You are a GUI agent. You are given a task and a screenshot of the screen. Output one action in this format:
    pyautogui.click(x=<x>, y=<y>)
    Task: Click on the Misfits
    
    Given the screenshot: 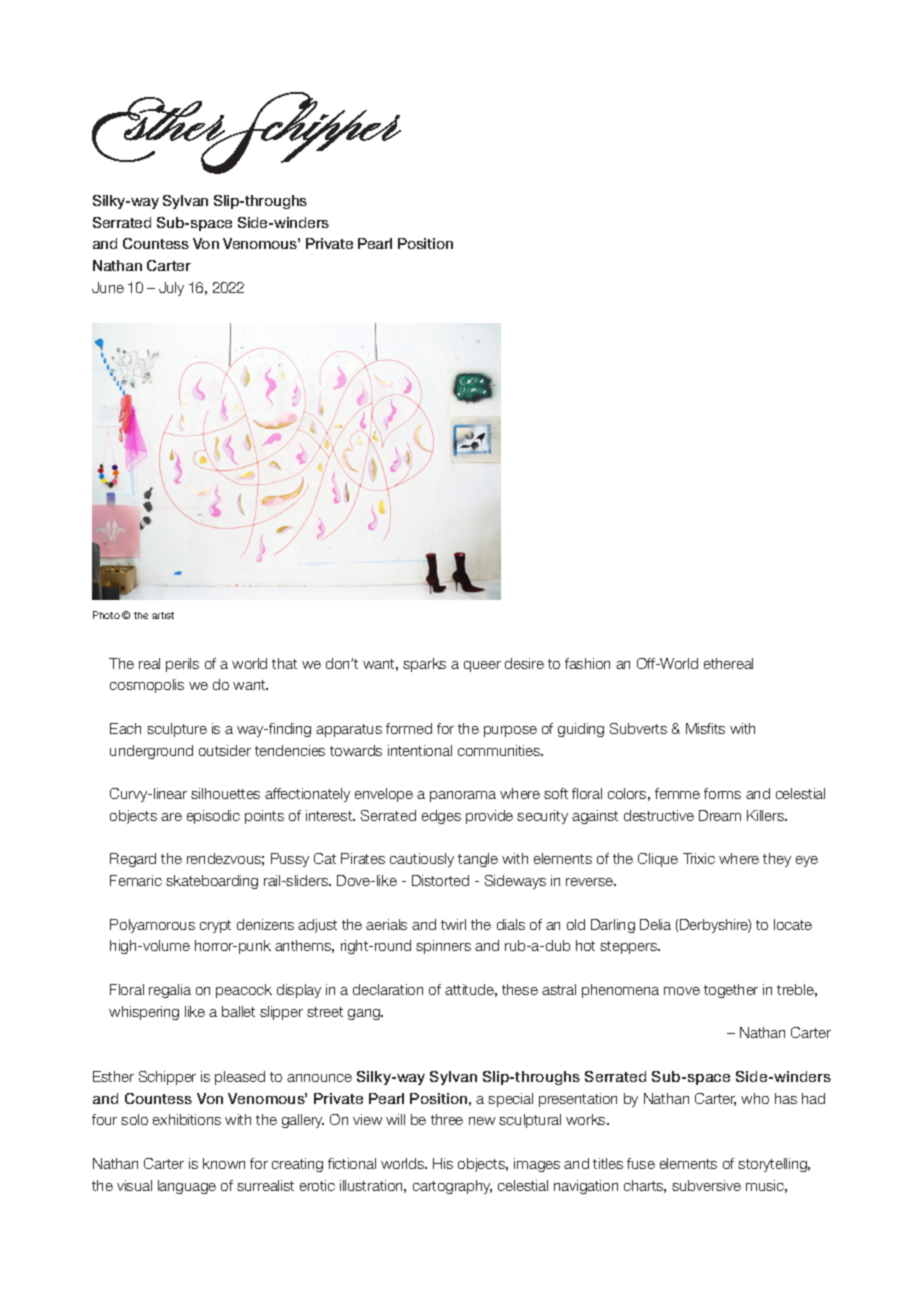 What is the action you would take?
    pyautogui.click(x=705, y=728)
